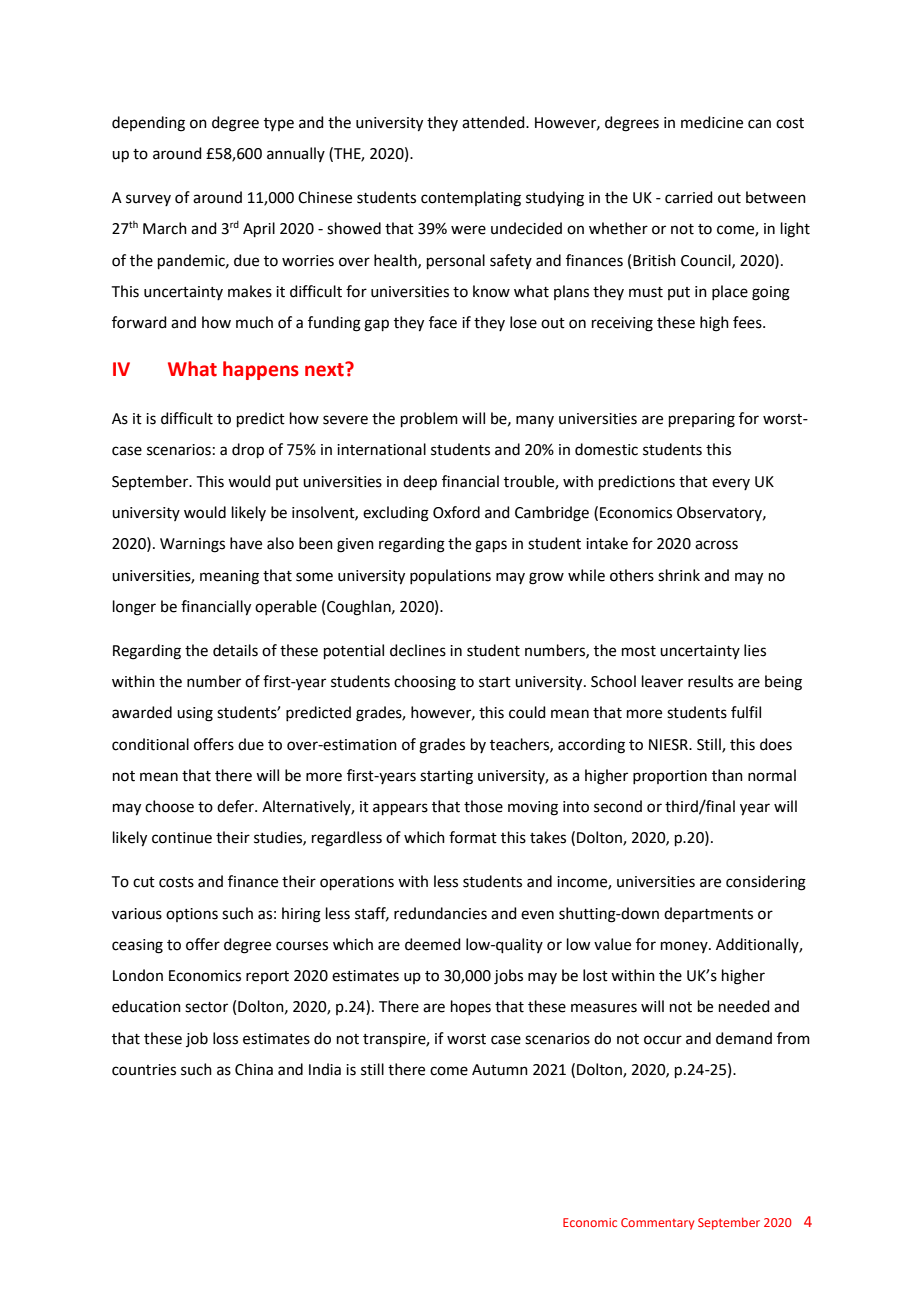 The width and height of the screenshot is (924, 1308). Describe the element at coordinates (254, 1069) in the screenshot. I see `China` at that location.
